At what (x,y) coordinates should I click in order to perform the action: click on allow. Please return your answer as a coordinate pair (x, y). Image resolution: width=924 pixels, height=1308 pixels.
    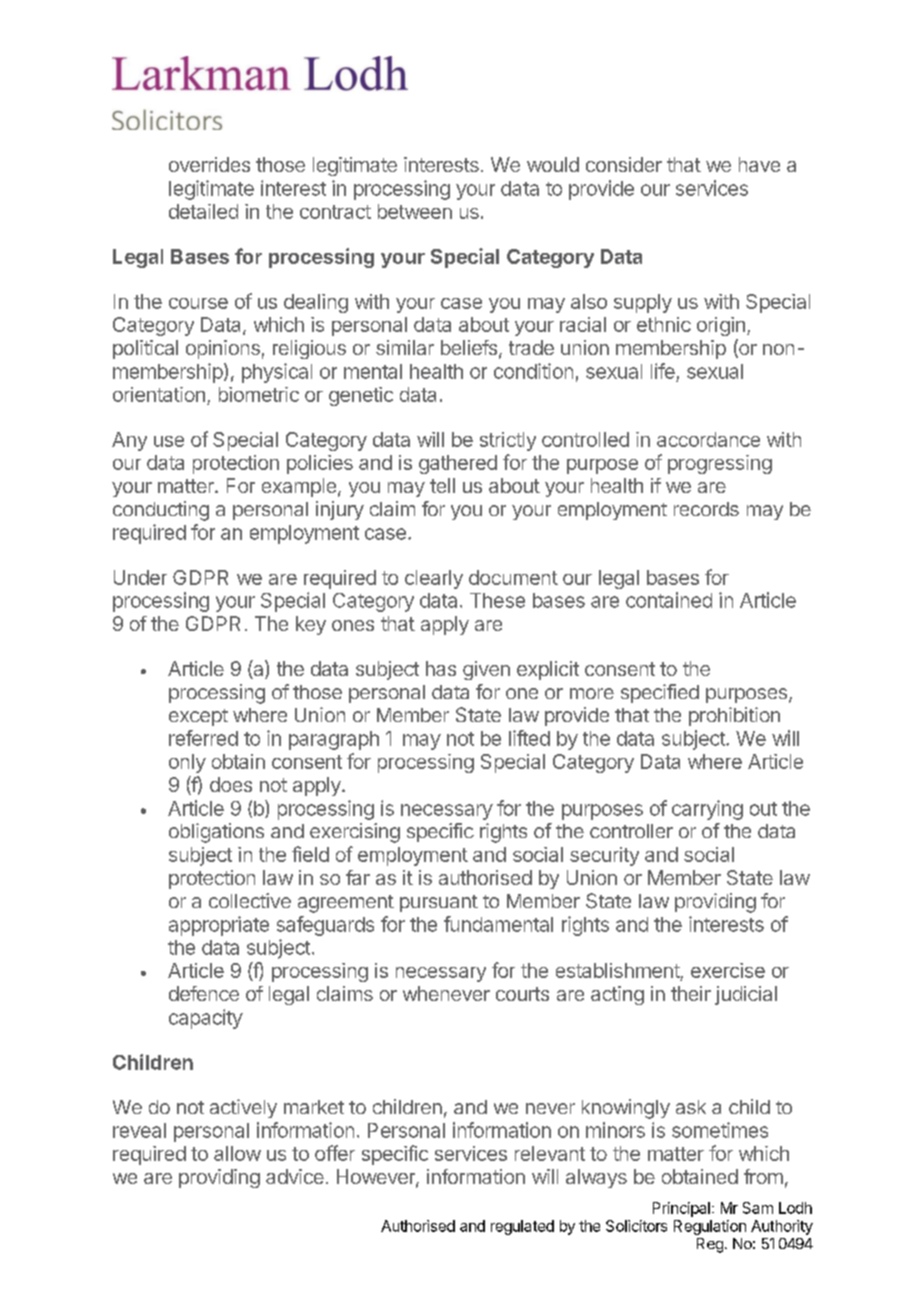
    Looking at the image, I should click on (237, 1153).
